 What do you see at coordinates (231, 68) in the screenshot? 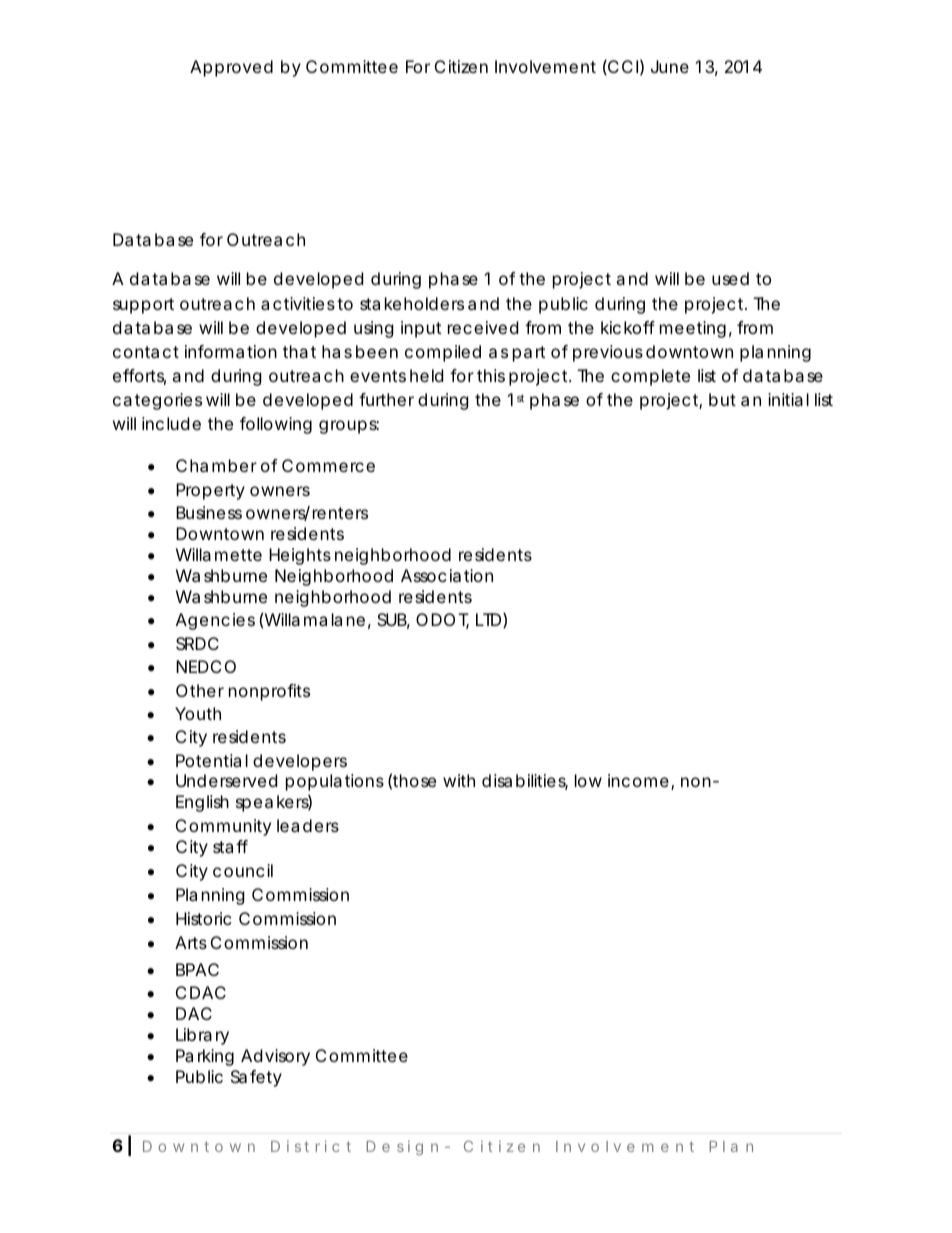
I see `Approved` at bounding box center [231, 68].
